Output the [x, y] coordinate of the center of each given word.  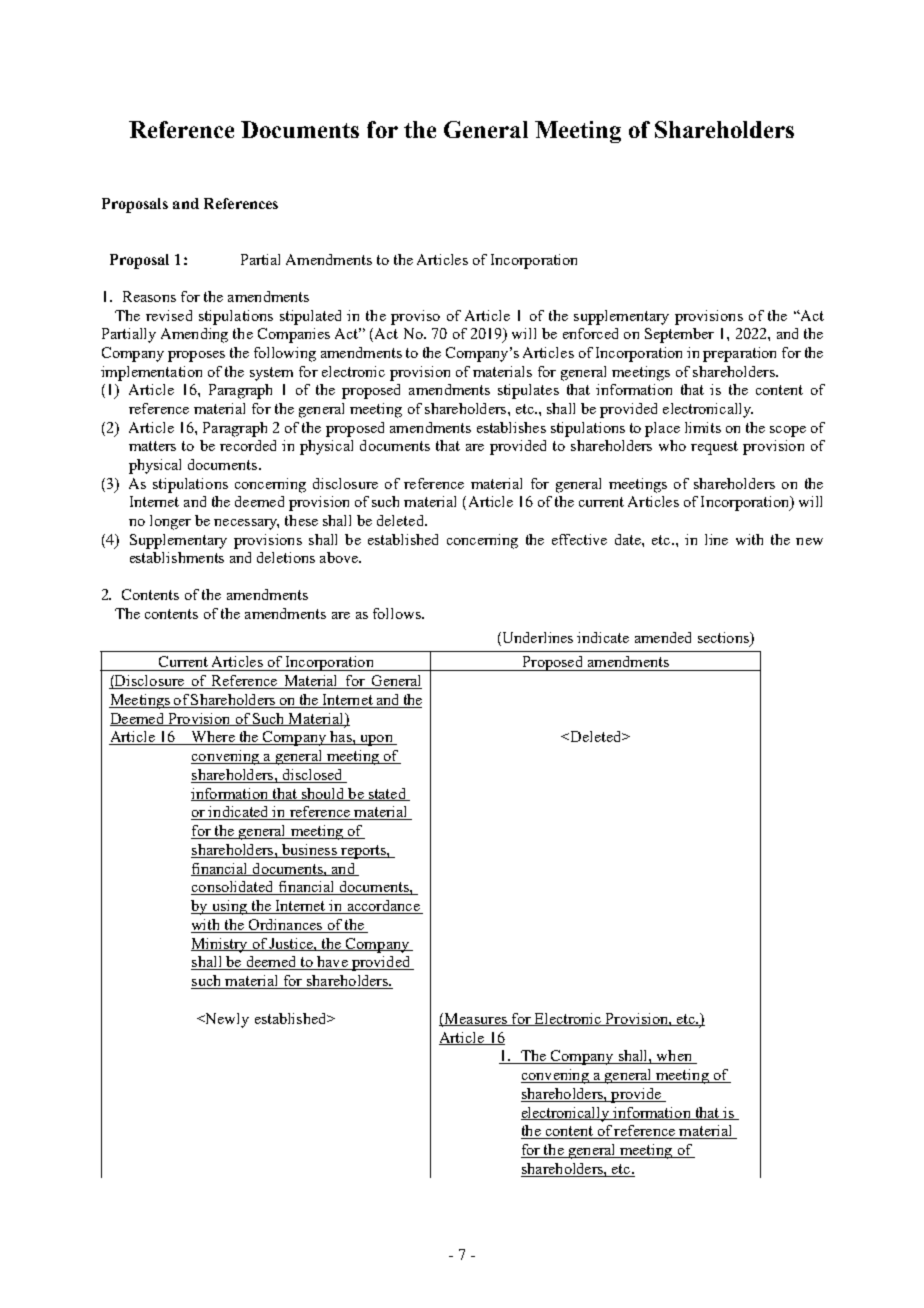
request [714, 448]
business [309, 851]
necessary [246, 524]
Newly [226, 1020]
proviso [415, 317]
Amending [194, 335]
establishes [511, 427]
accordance [383, 907]
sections [724, 637]
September [679, 335]
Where [213, 738]
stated [387, 794]
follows [398, 613]
